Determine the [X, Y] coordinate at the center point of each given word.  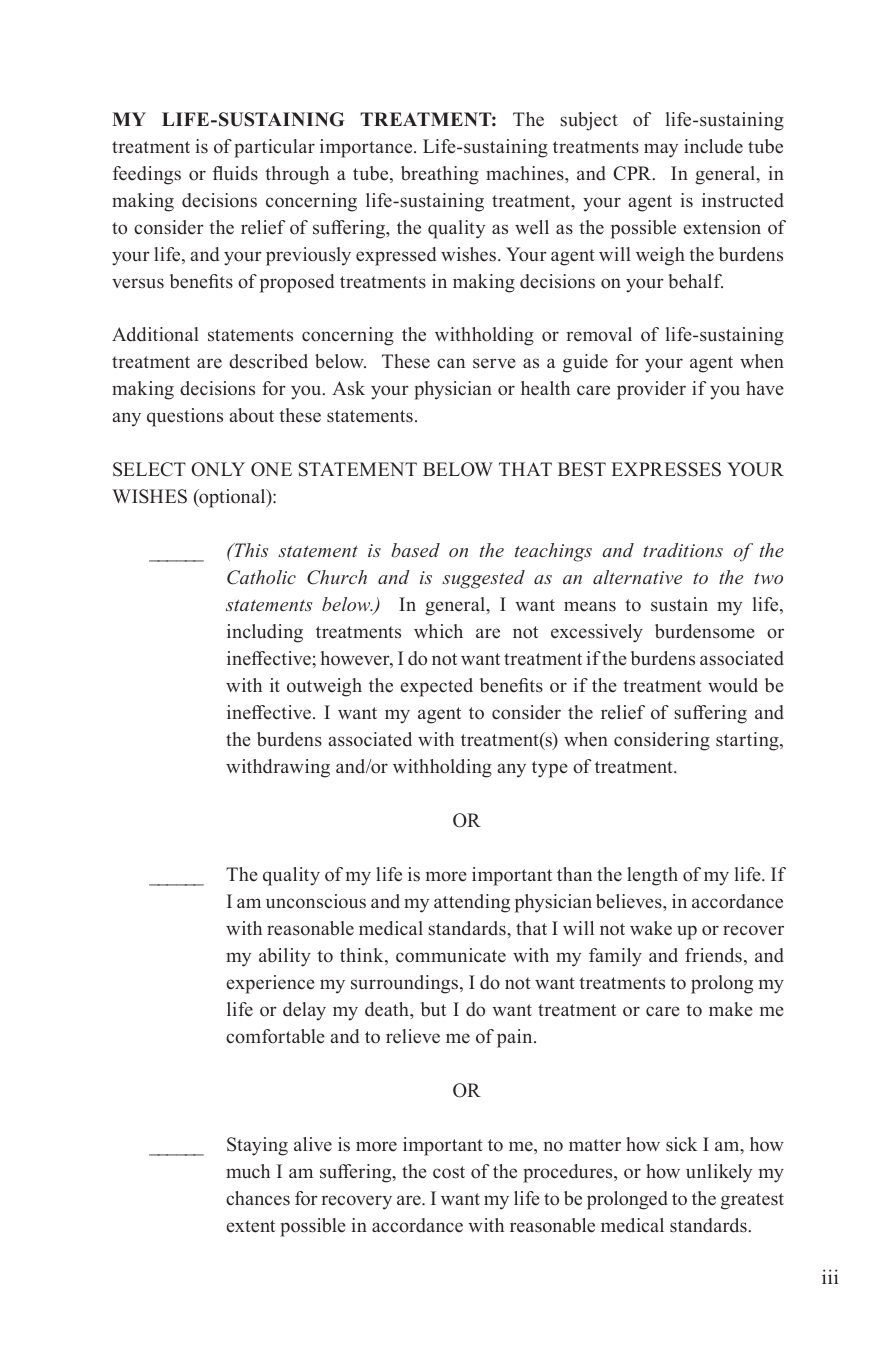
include [713, 146]
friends [713, 955]
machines [526, 173]
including [265, 633]
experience [271, 984]
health [545, 388]
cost [449, 1172]
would [733, 685]
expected [437, 687]
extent [251, 1226]
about [252, 415]
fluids [235, 173]
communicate [451, 955]
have [765, 388]
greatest [752, 1201]
